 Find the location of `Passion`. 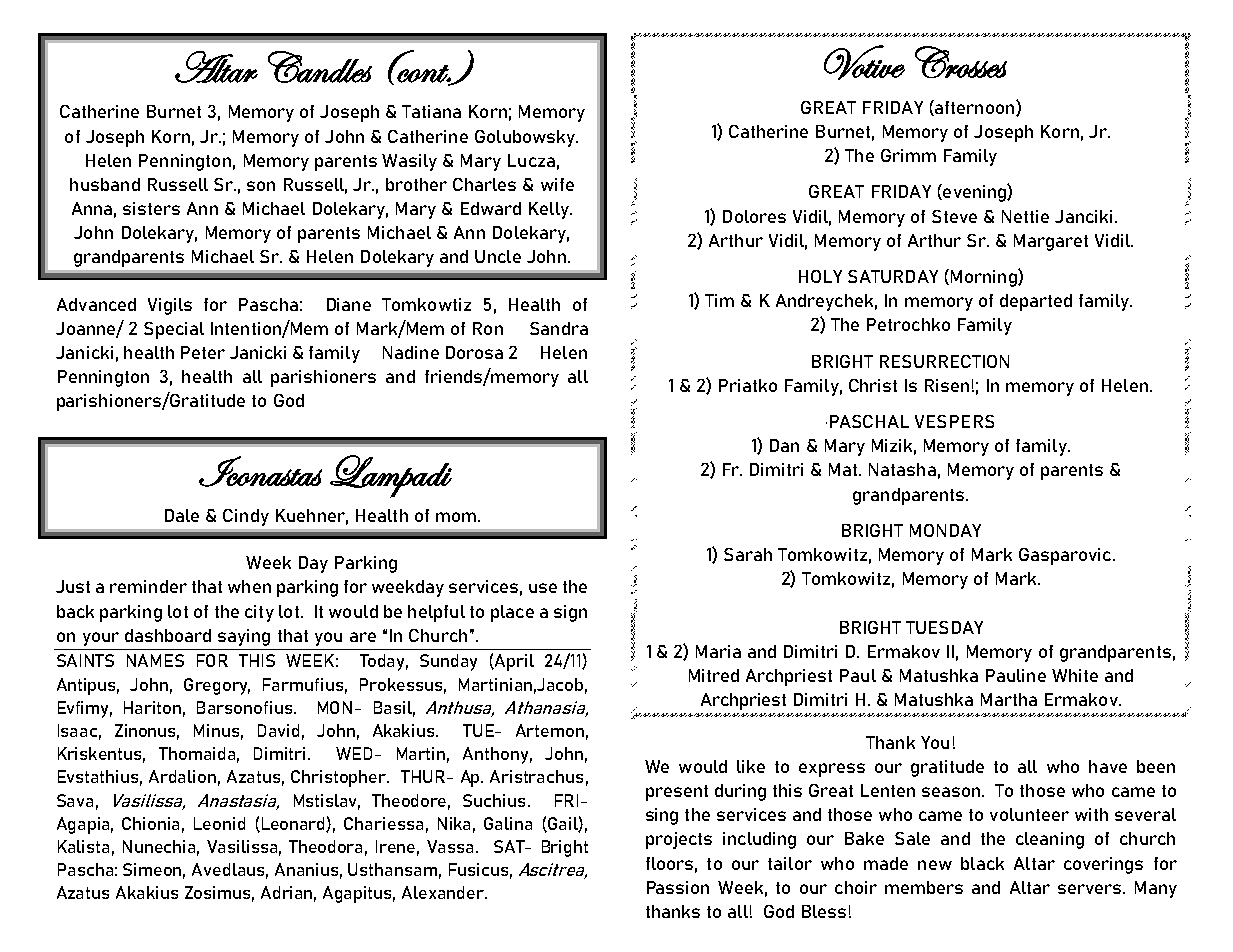

Passion is located at coordinates (678, 887).
